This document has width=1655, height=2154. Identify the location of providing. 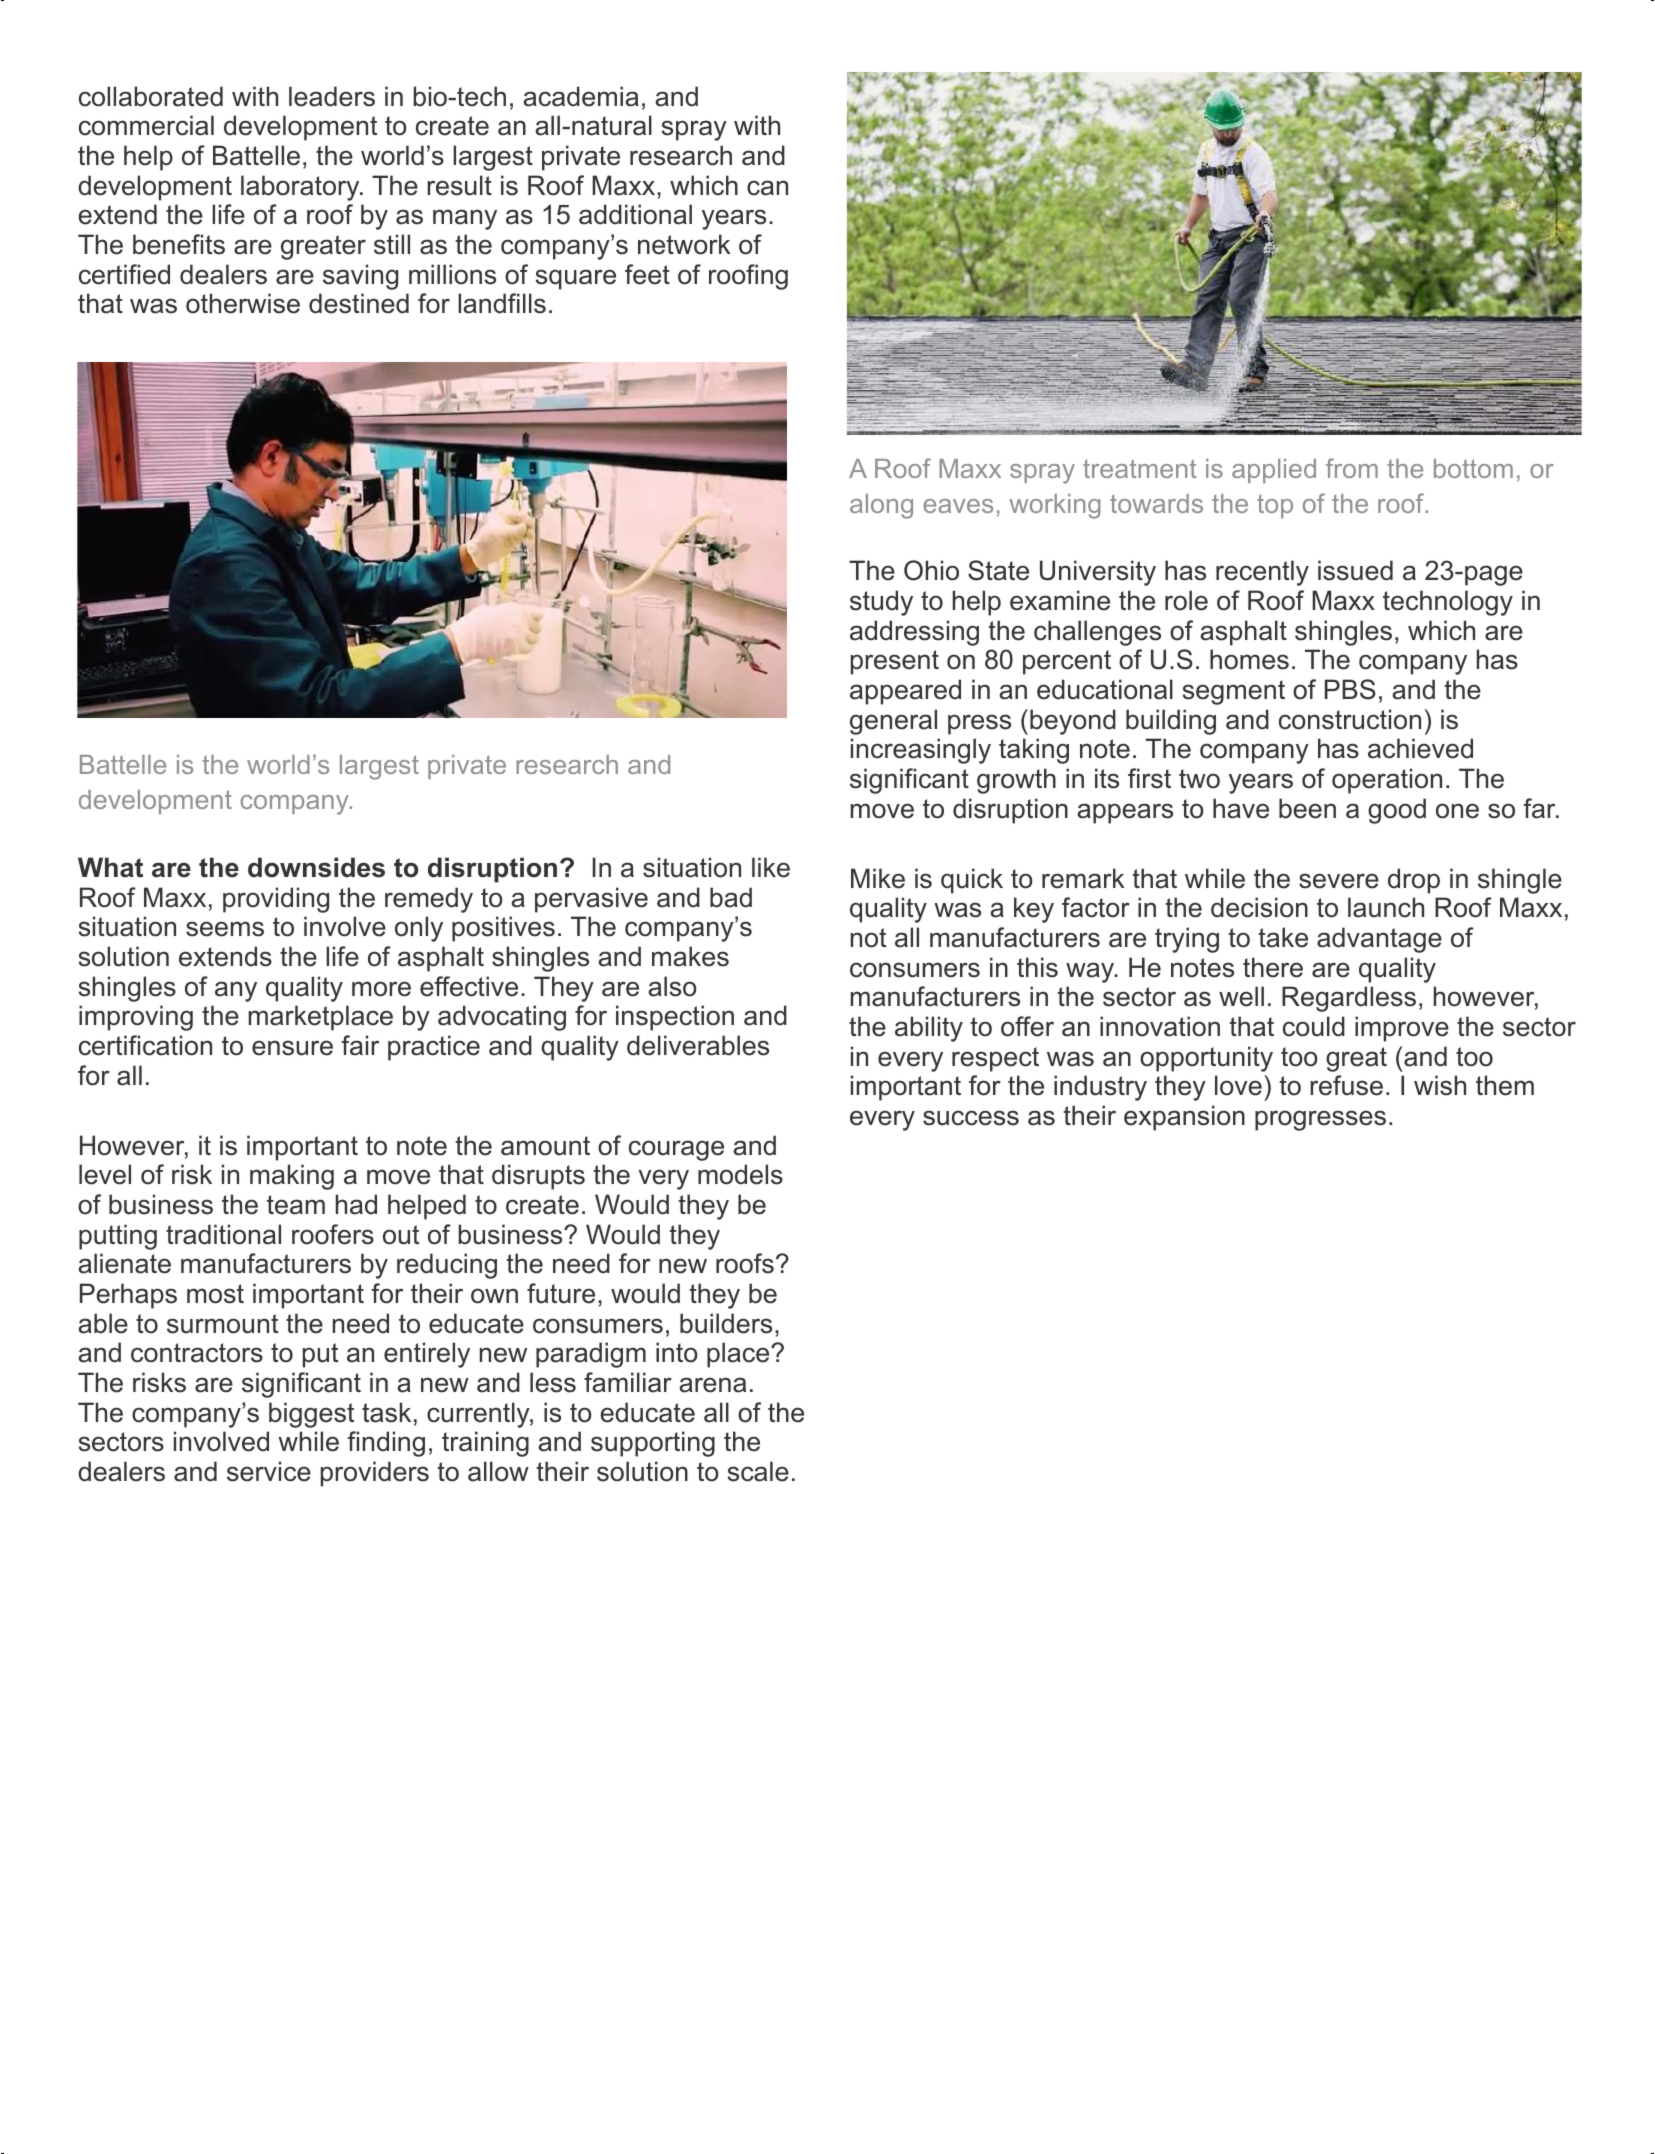
(276, 900).
